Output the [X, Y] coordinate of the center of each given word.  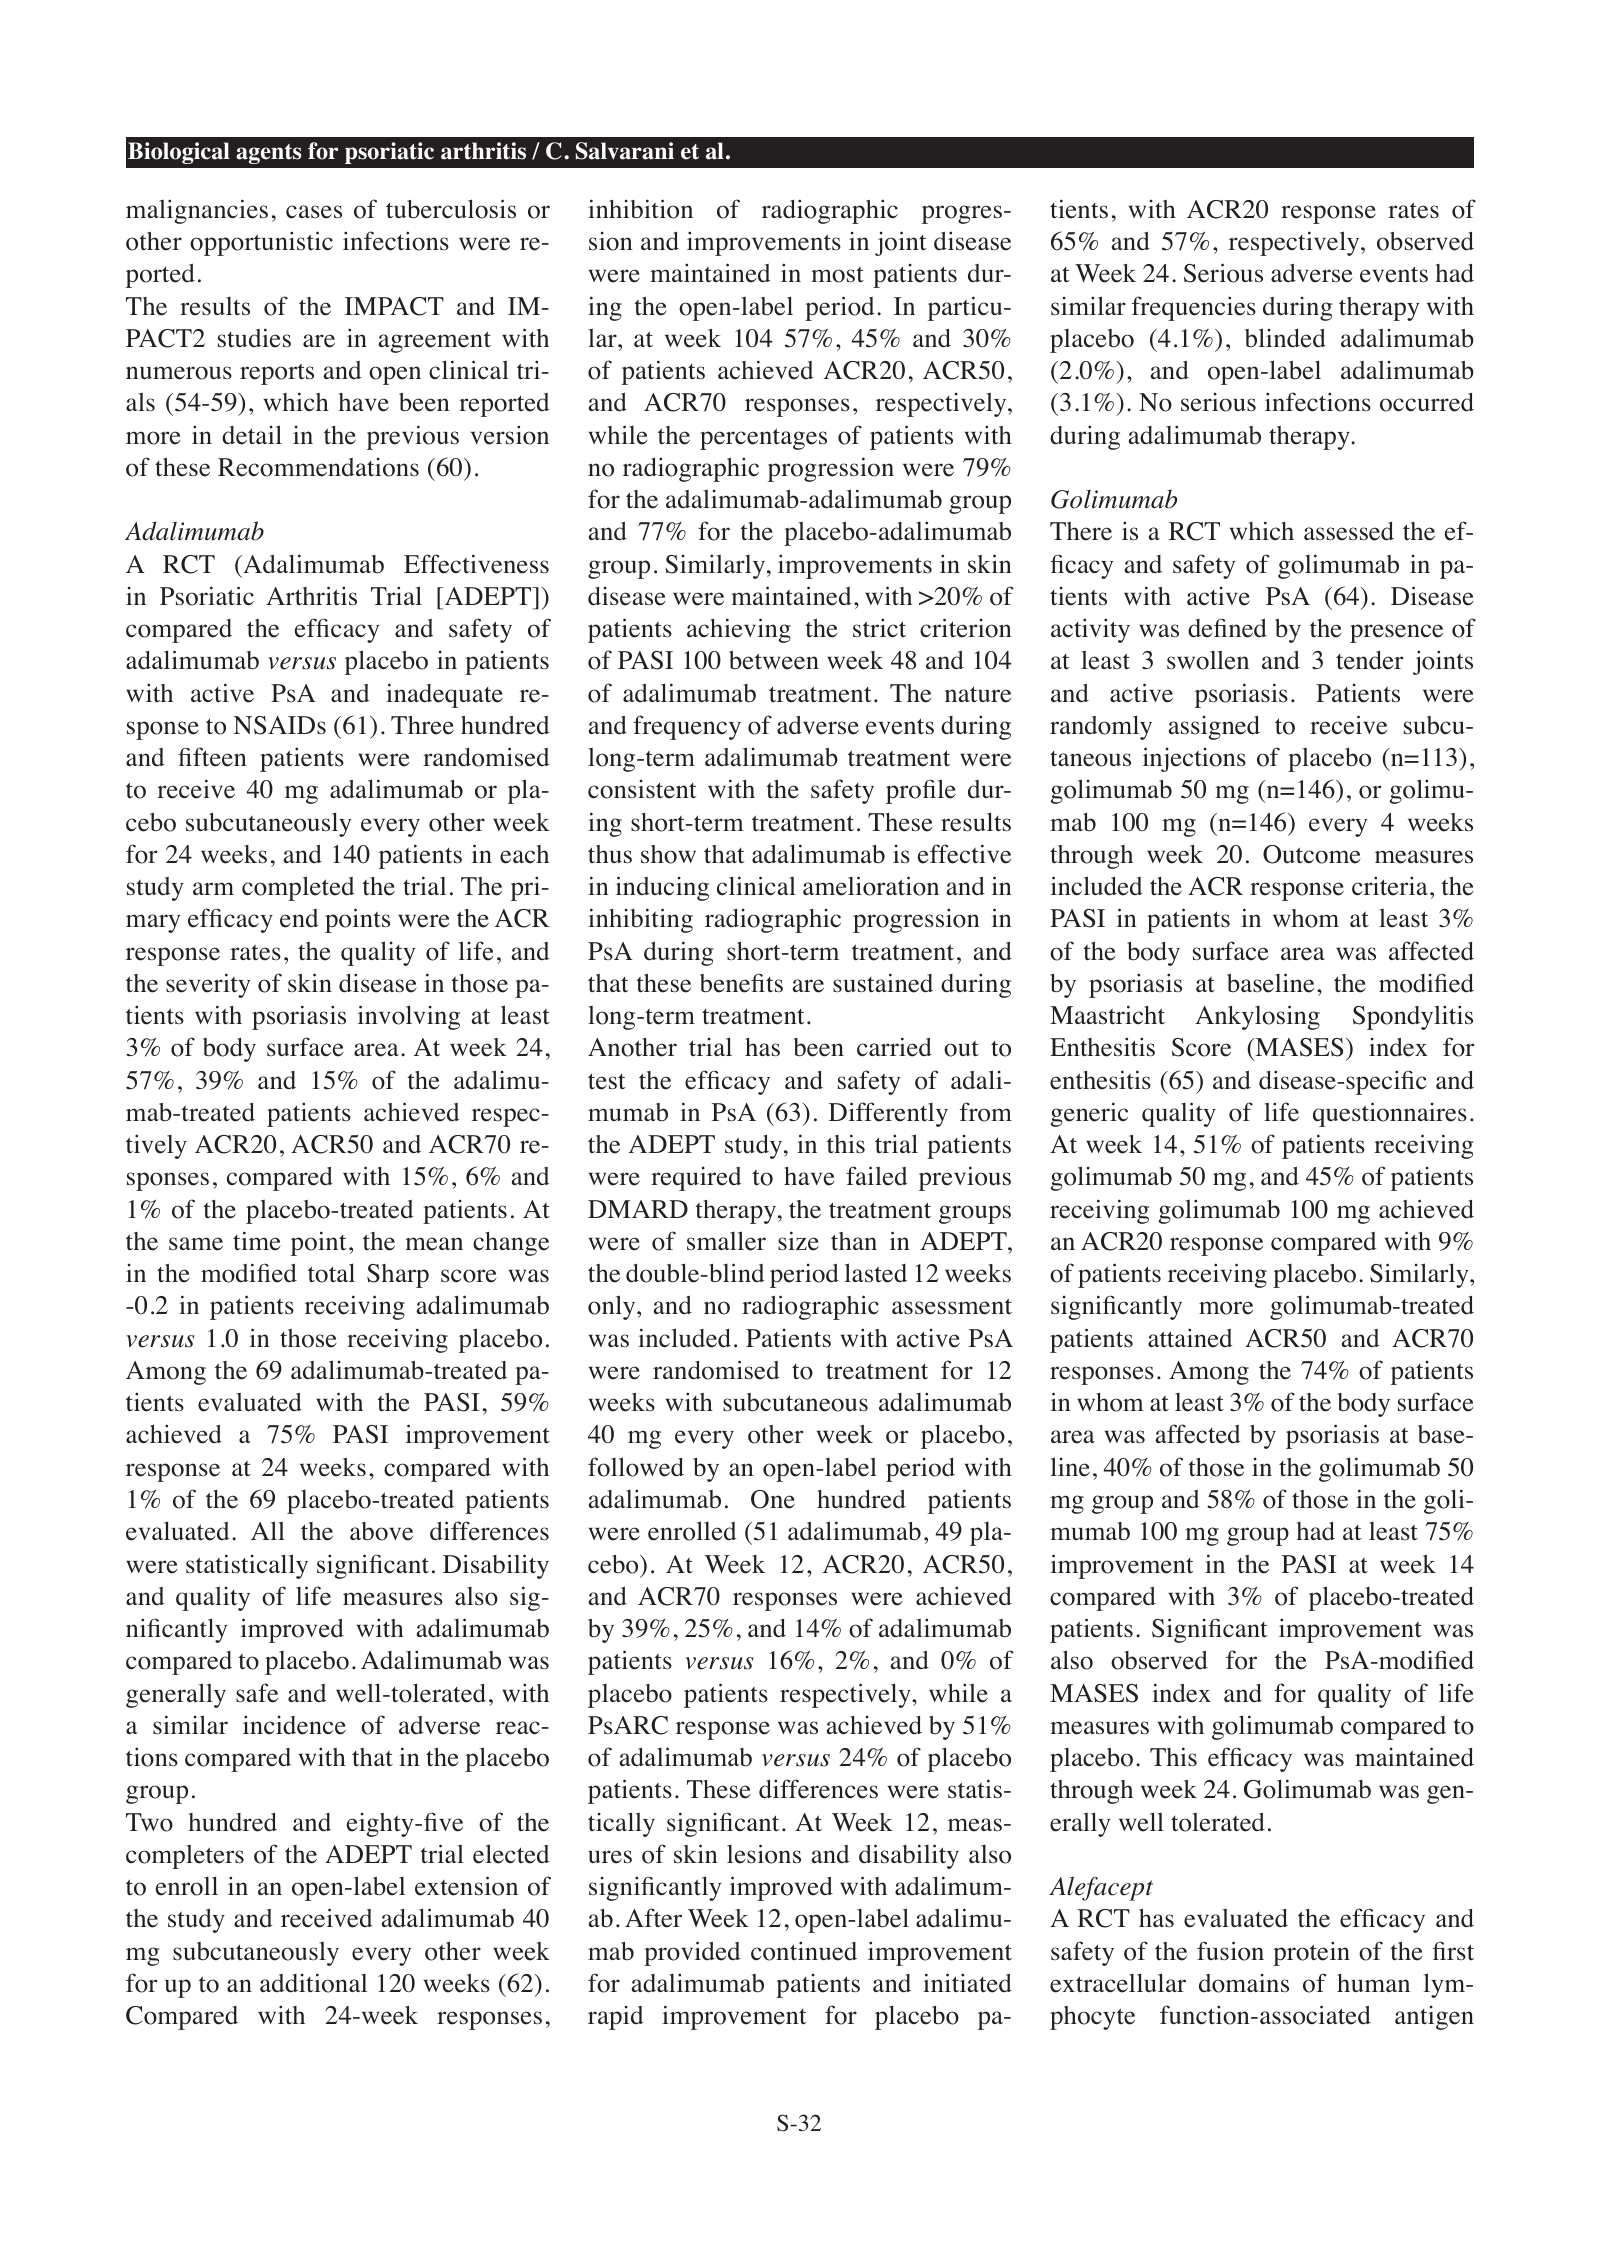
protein [1311, 1953]
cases [314, 212]
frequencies [1194, 308]
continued [804, 1951]
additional [313, 1983]
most [837, 275]
